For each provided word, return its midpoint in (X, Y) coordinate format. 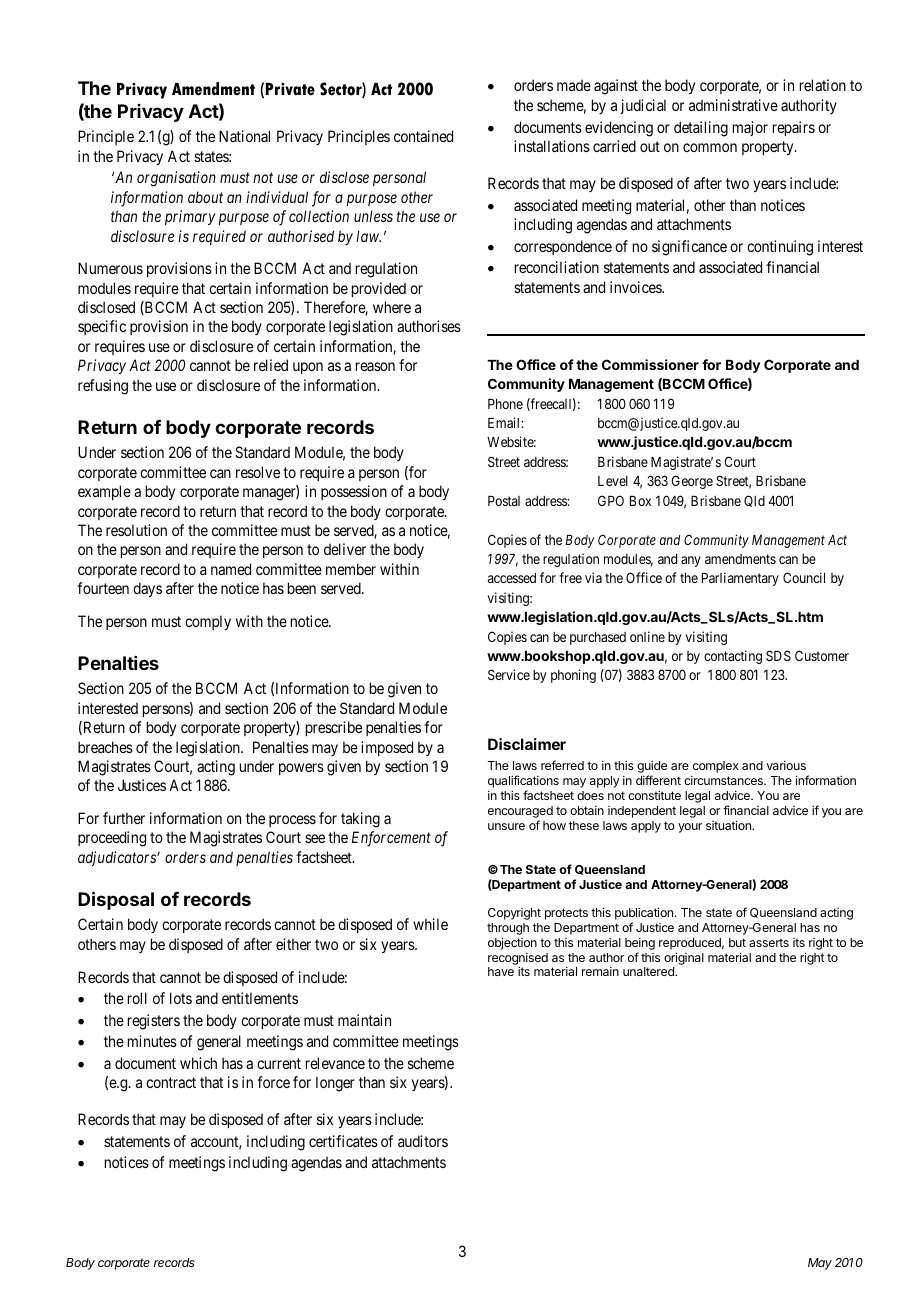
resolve (258, 472)
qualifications (523, 783)
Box (640, 501)
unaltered (649, 971)
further (124, 818)
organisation (176, 179)
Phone (505, 404)
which (198, 1063)
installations (552, 146)
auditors (423, 1141)
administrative (733, 105)
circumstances (724, 780)
